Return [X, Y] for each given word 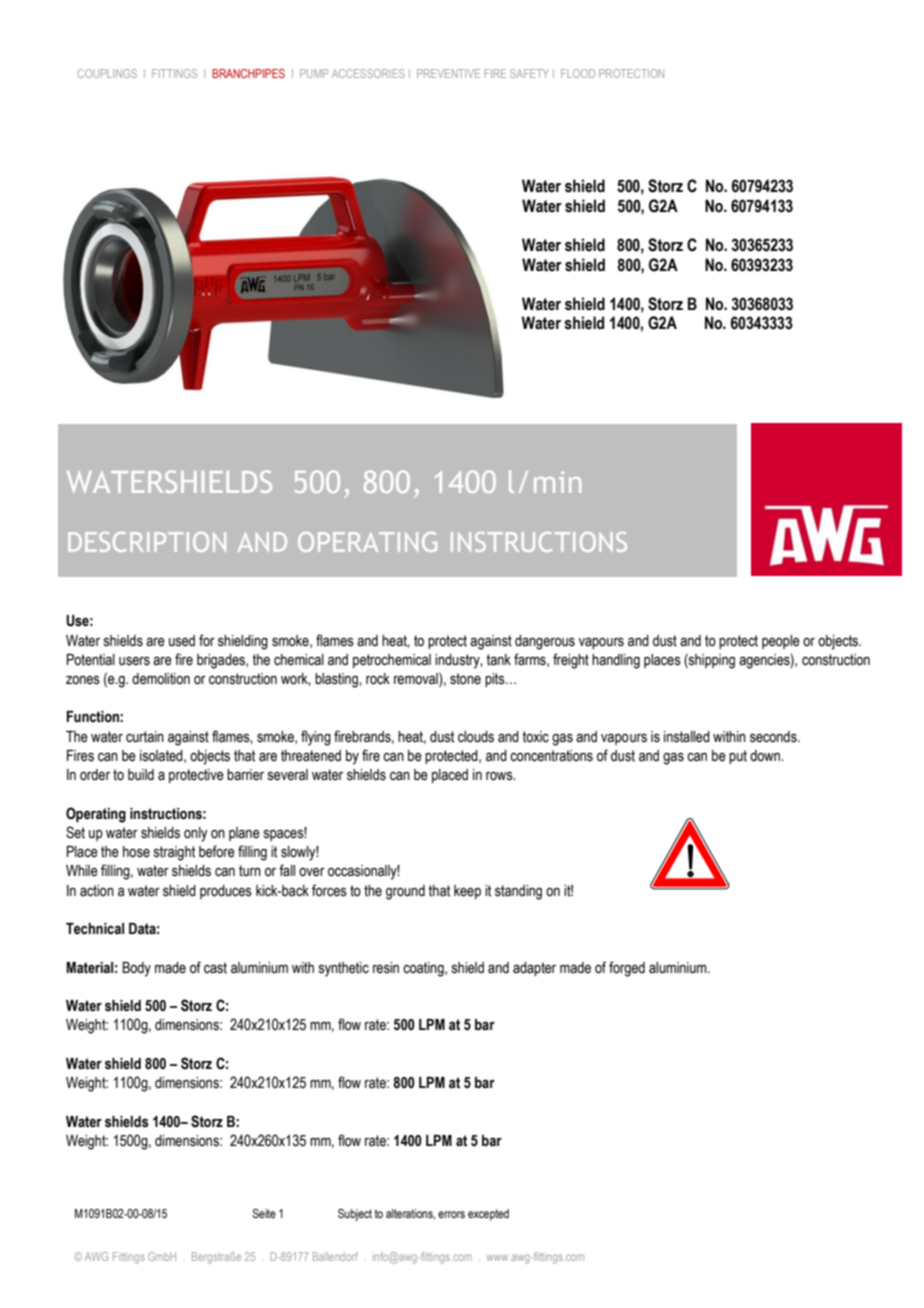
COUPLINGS [107, 73]
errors [451, 1214]
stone [465, 679]
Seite [264, 1213]
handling [616, 661]
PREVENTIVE [448, 73]
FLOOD [578, 73]
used [182, 641]
